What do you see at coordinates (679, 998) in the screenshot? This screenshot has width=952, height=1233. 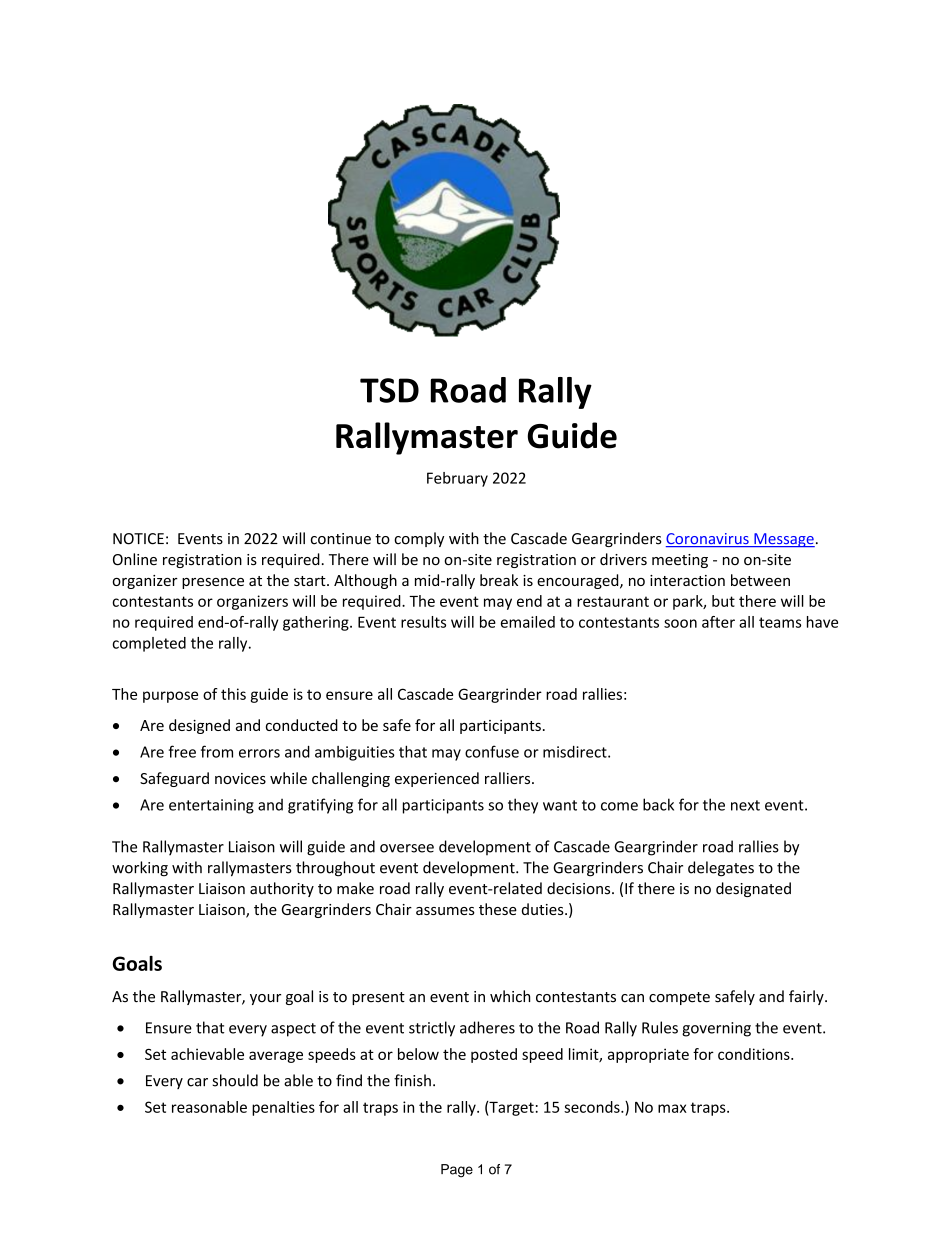 I see `compete` at bounding box center [679, 998].
